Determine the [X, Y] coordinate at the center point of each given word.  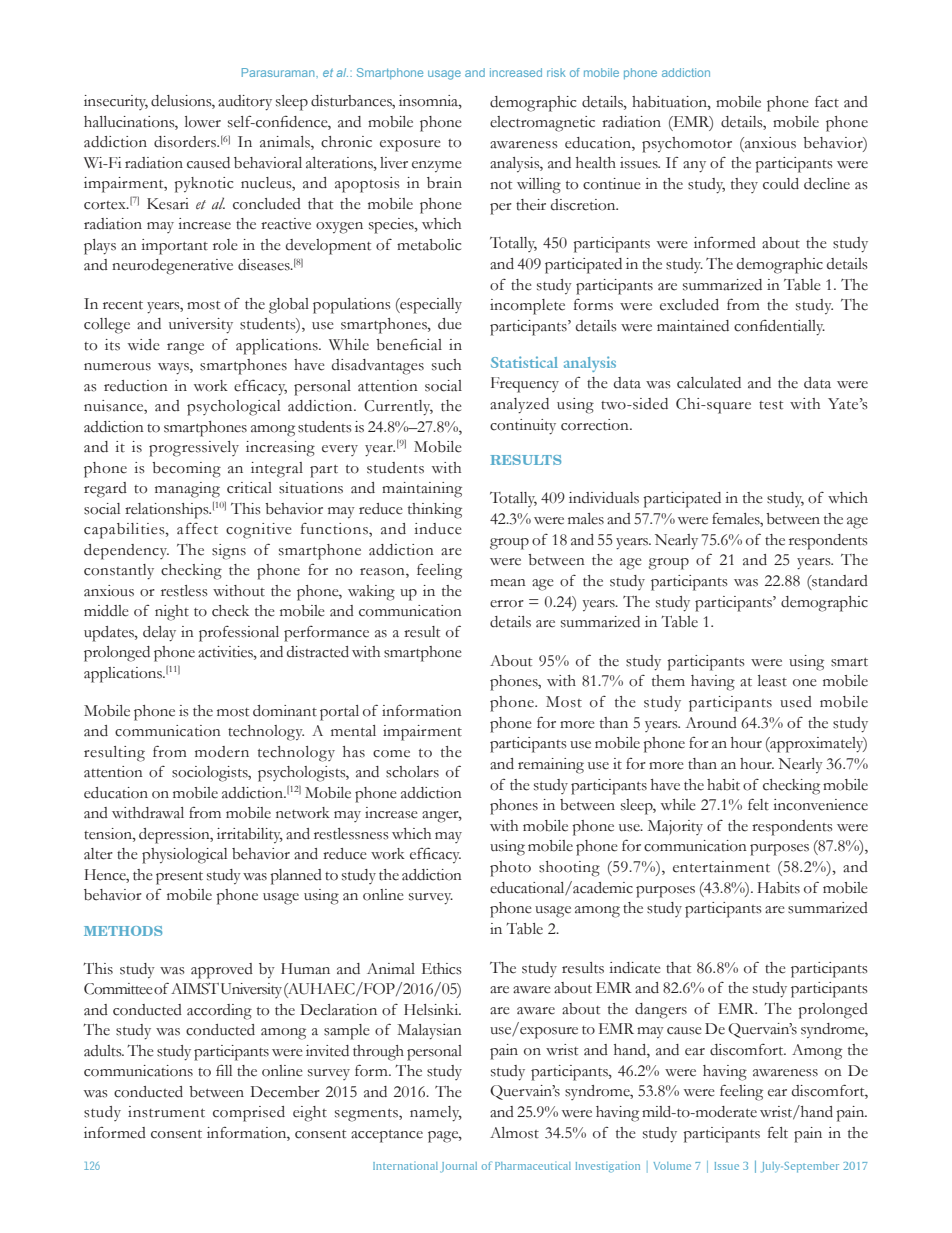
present [179, 878]
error [507, 604]
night [172, 613]
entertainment [721, 867]
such [446, 365]
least [772, 681]
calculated [709, 383]
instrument [166, 1112]
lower [203, 122]
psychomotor [687, 145]
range [185, 349]
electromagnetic [542, 124]
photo [510, 869]
